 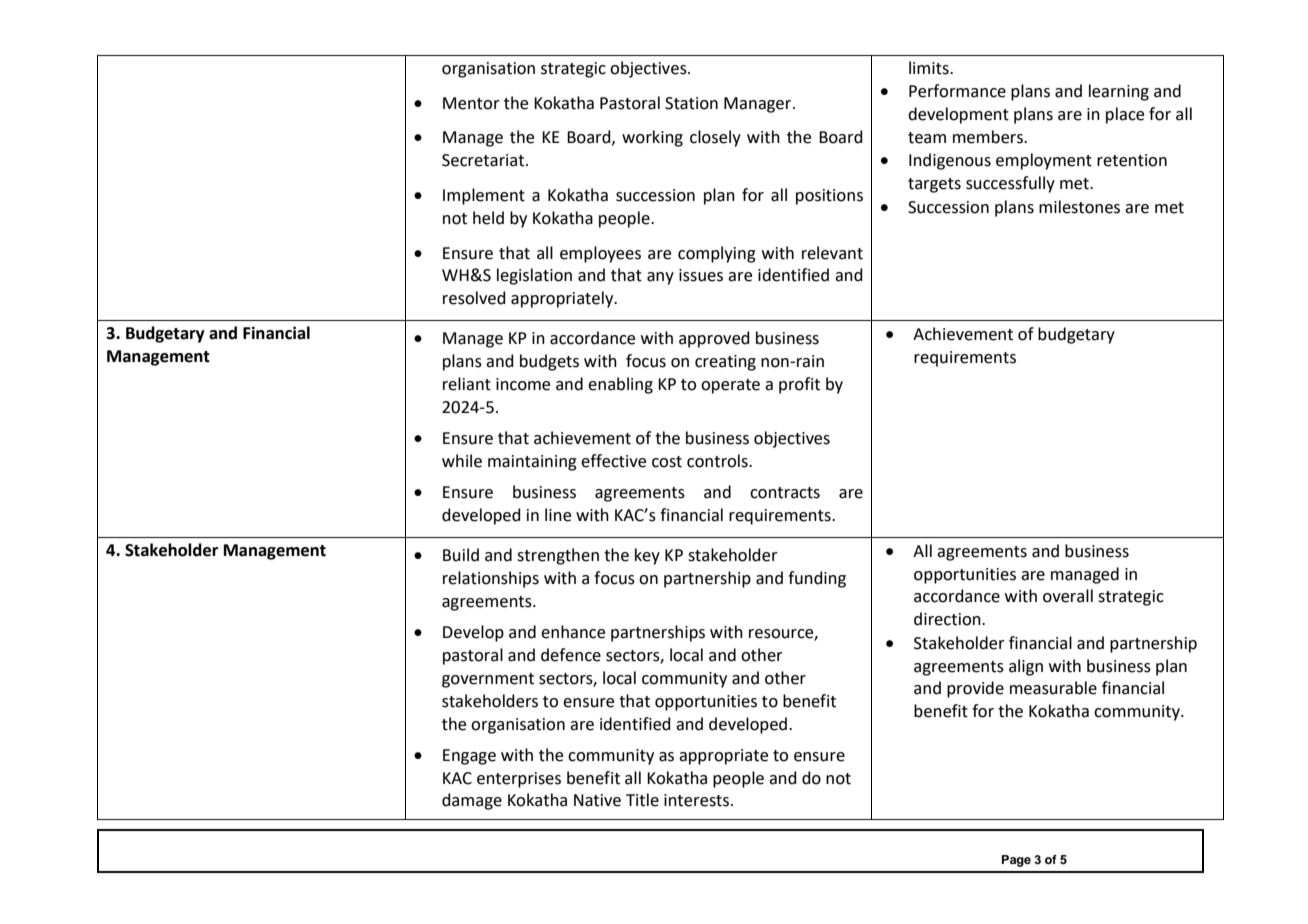 I want to click on Native, so click(x=597, y=800).
